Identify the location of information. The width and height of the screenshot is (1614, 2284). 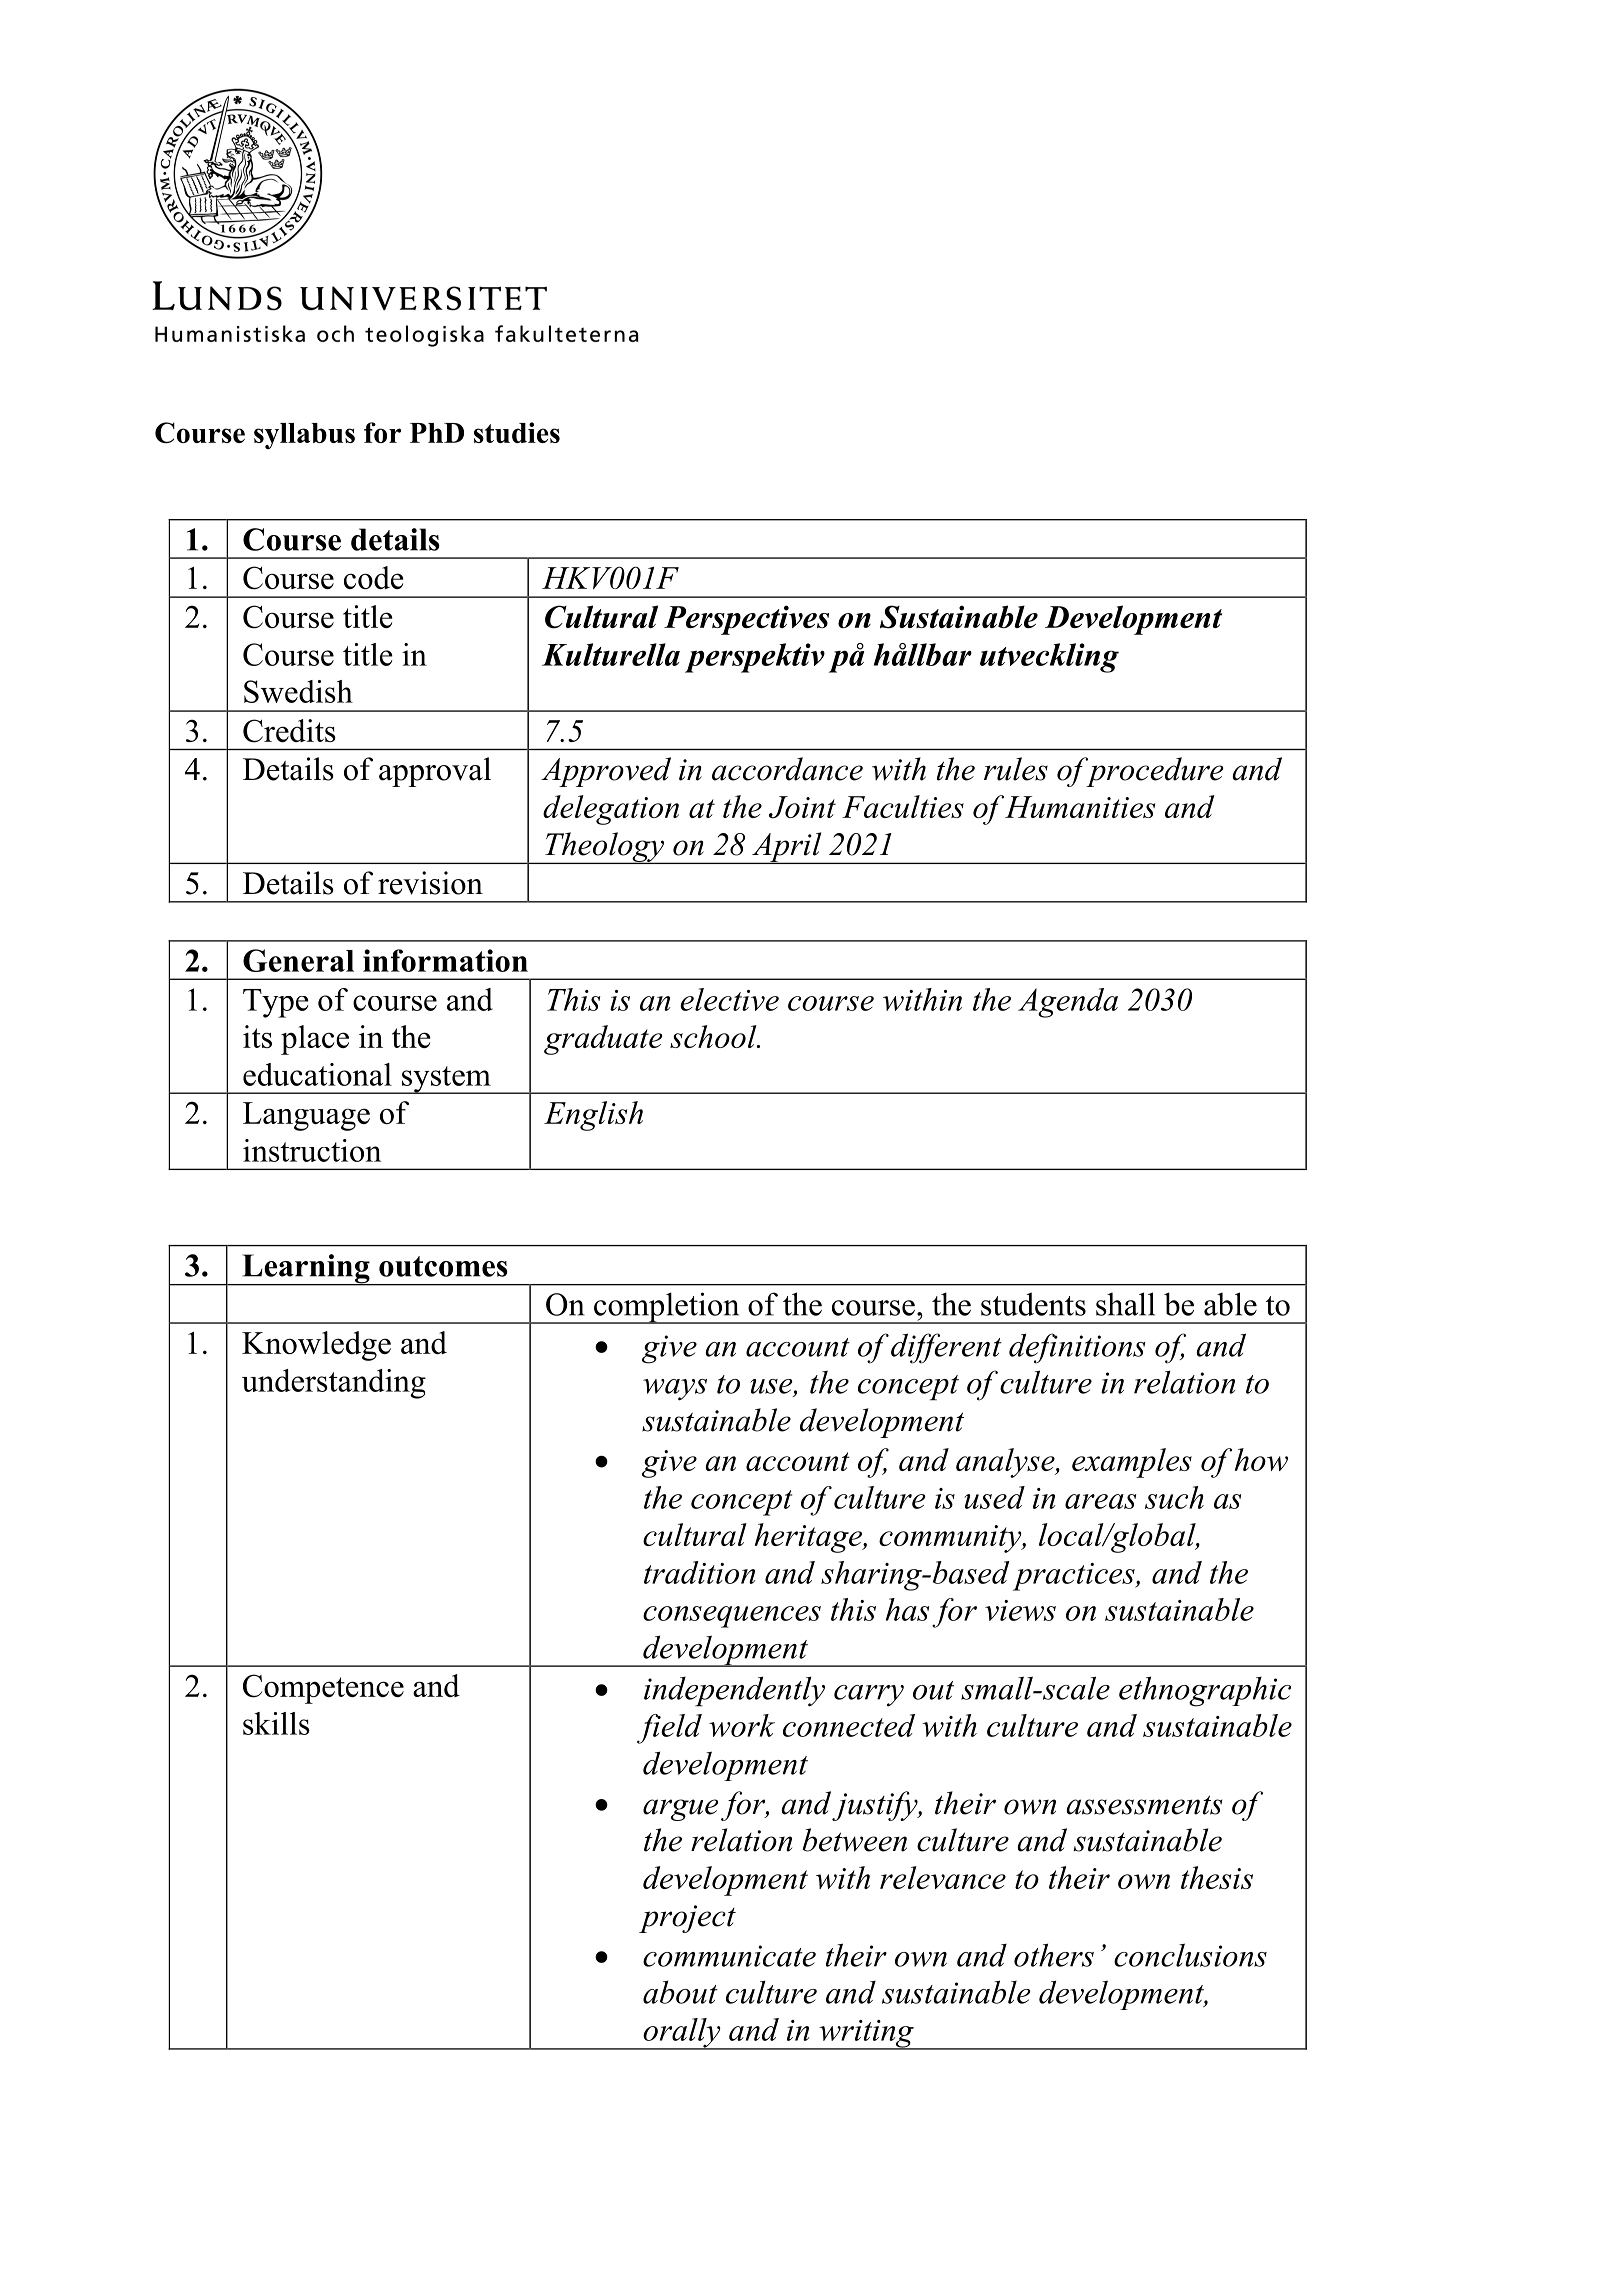
(445, 960).
